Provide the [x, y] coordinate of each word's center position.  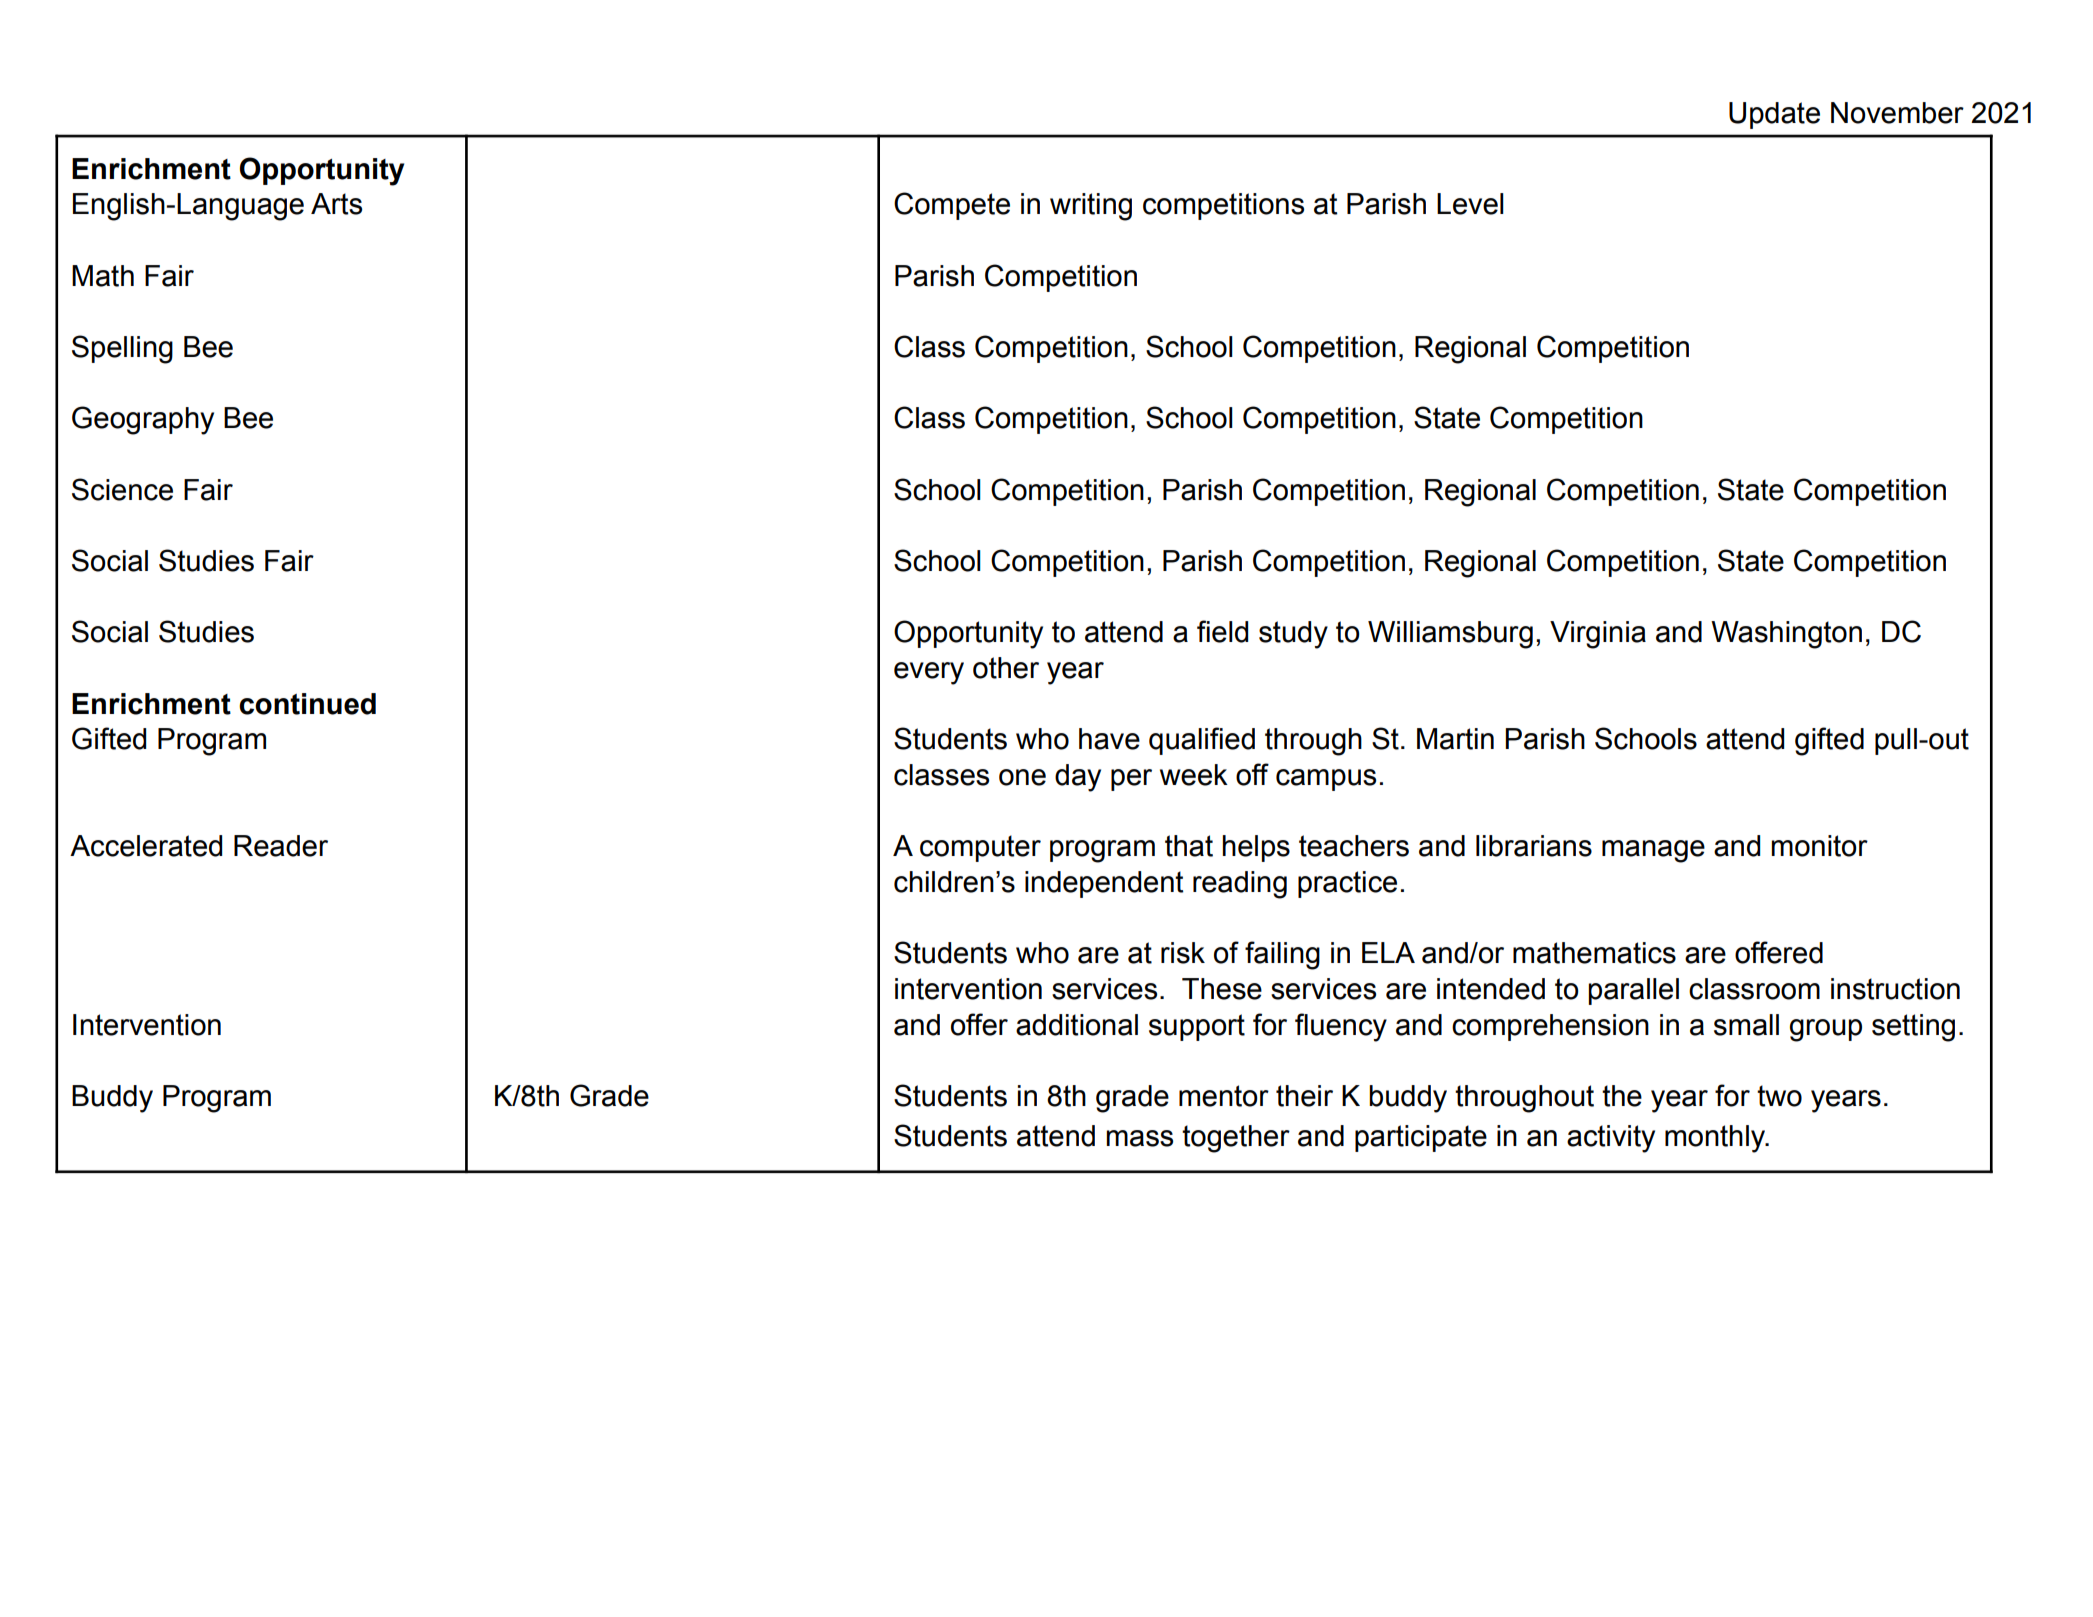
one [1022, 777]
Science [122, 489]
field [1222, 631]
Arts [336, 204]
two [1779, 1096]
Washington [1786, 635]
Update [1774, 115]
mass [1139, 1138]
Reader [281, 846]
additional [1077, 1025]
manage [1653, 851]
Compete [952, 206]
